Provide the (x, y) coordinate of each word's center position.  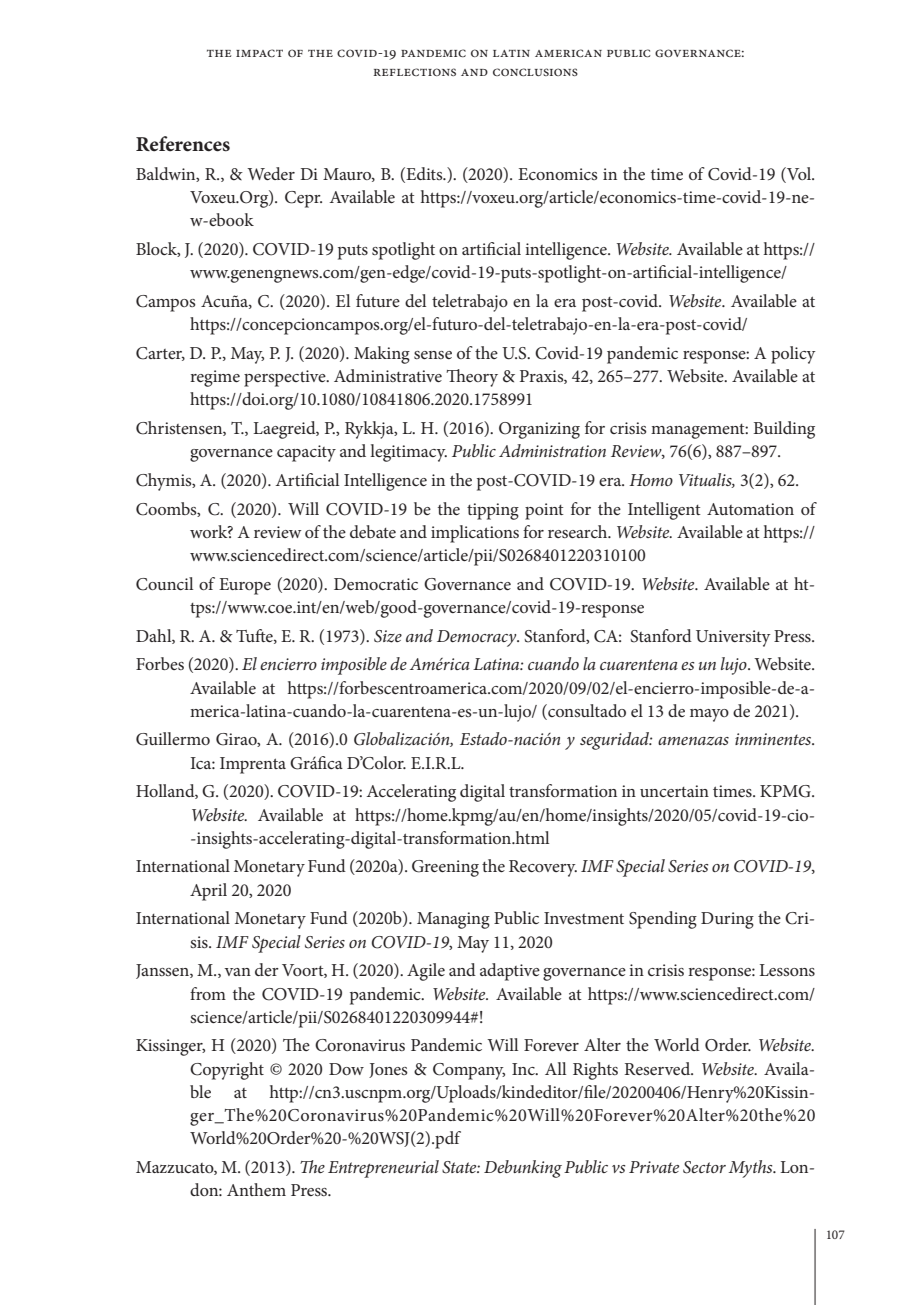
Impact (259, 53)
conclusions (535, 72)
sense (433, 355)
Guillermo (173, 739)
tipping (493, 511)
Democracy (478, 638)
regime (215, 378)
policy (793, 355)
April (208, 892)
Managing (453, 920)
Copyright (227, 1071)
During (727, 920)
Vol (799, 175)
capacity (306, 453)
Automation (750, 509)
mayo (709, 715)
